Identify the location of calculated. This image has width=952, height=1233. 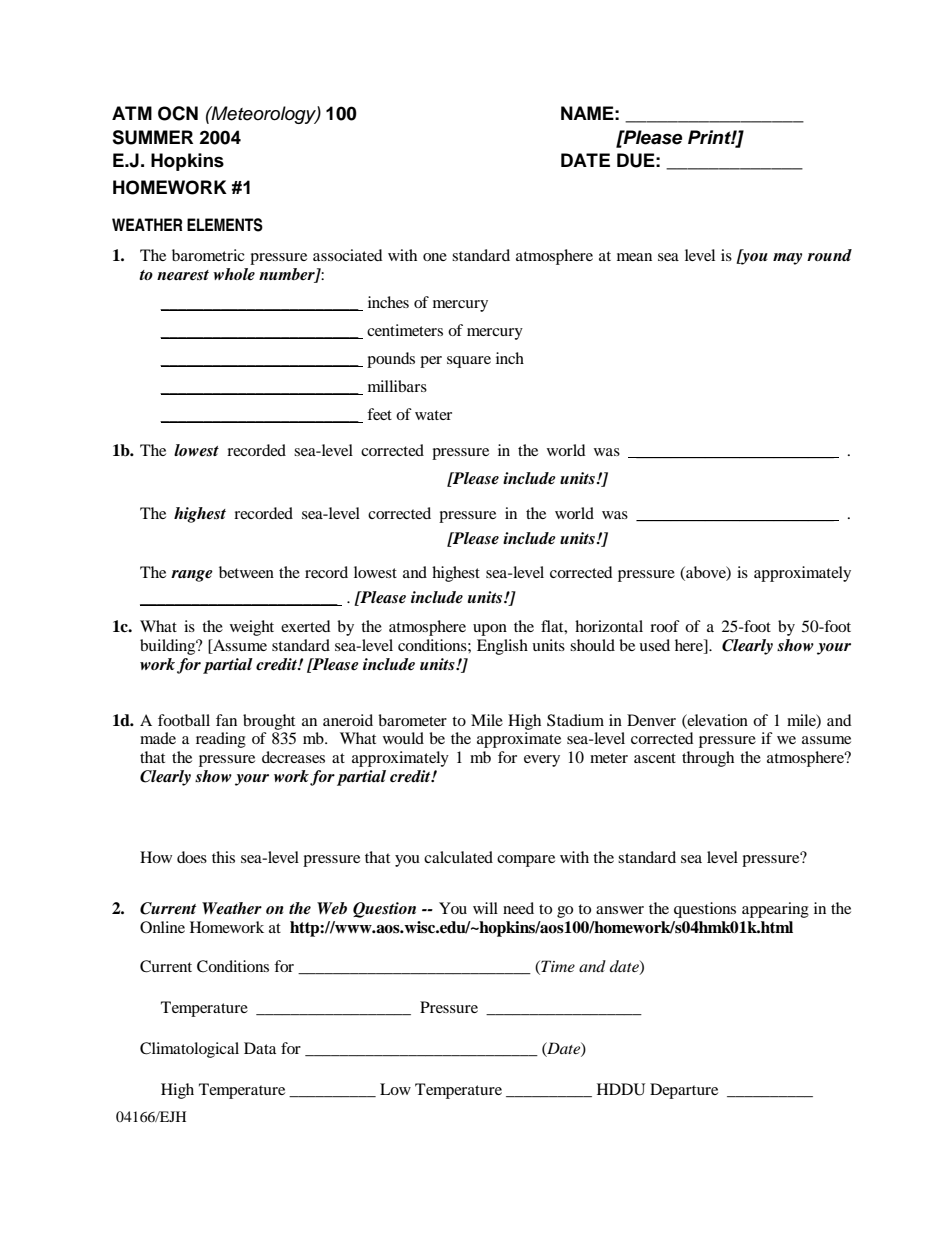
(458, 857).
